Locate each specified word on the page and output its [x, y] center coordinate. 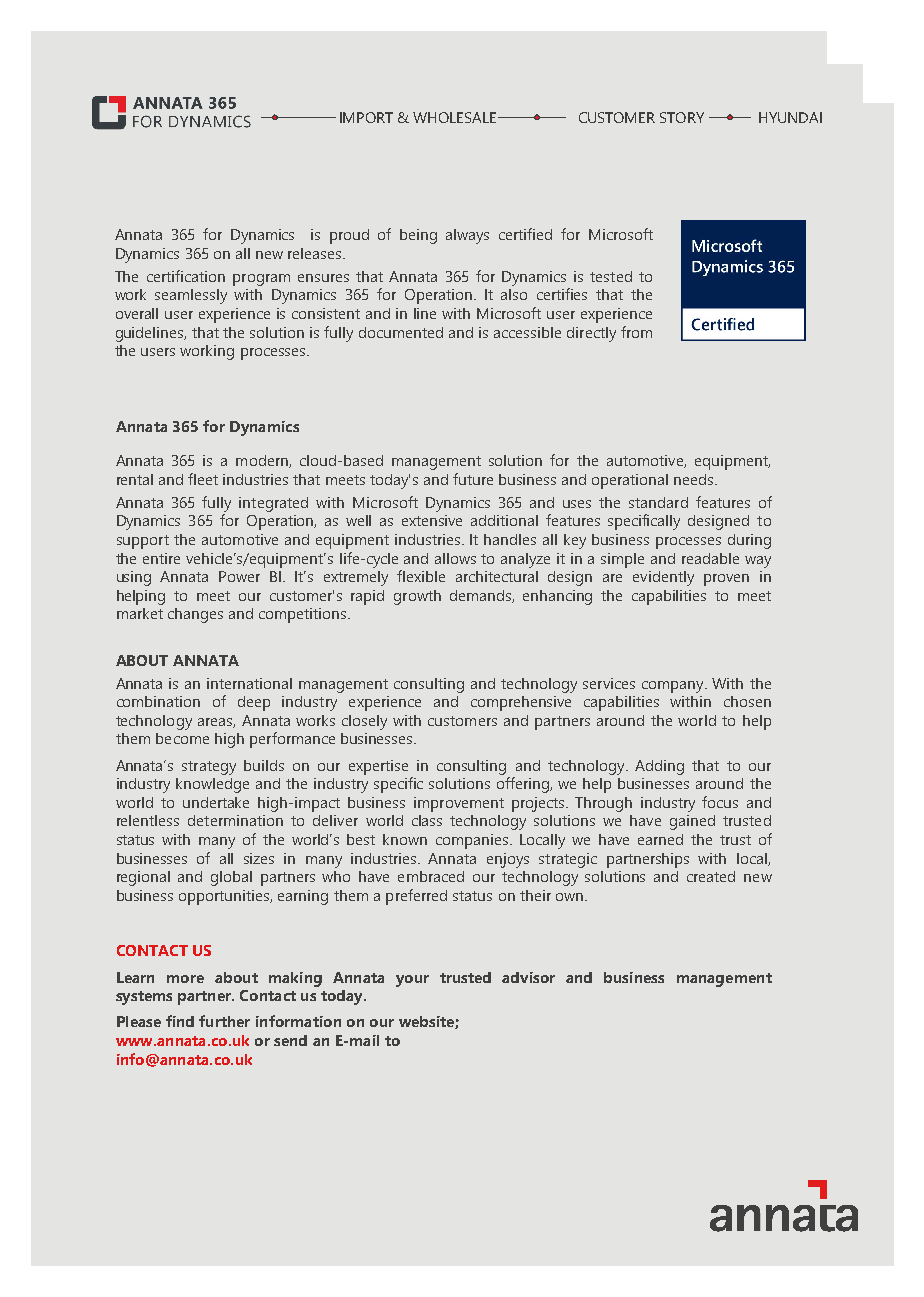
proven [726, 580]
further [224, 1021]
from [636, 332]
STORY [682, 117]
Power [239, 576]
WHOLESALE [456, 117]
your [412, 981]
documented [401, 332]
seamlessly [191, 296]
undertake [216, 802]
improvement [459, 804]
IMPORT [366, 117]
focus [720, 802]
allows [455, 558]
